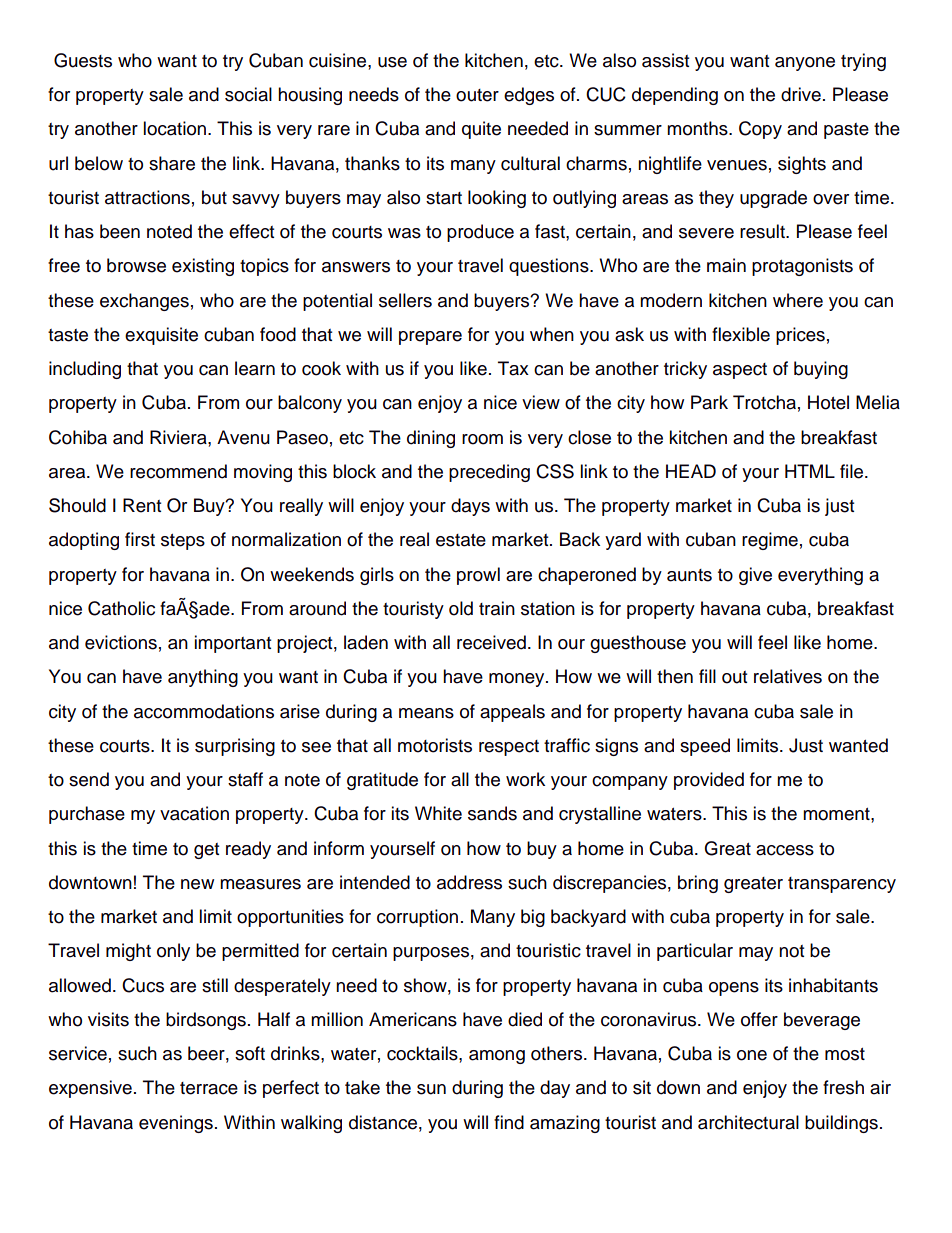 The width and height of the screenshot is (952, 1233). What do you see at coordinates (430, 338) in the screenshot?
I see `prepare` at bounding box center [430, 338].
